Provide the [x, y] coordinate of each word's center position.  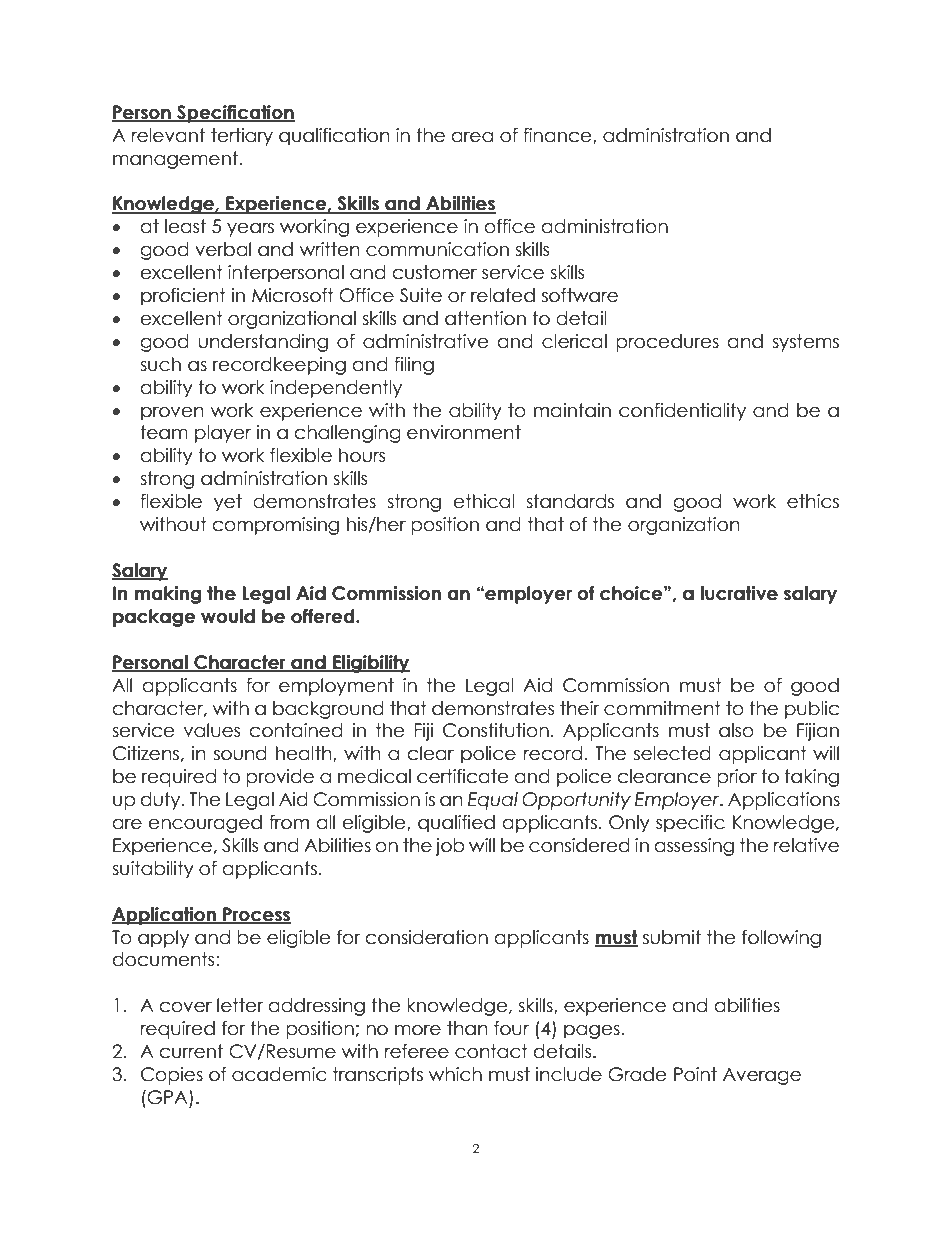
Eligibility [370, 664]
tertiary [242, 137]
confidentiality [682, 412]
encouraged [205, 824]
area [472, 137]
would [228, 616]
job [450, 847]
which [455, 1074]
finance [558, 136]
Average [762, 1076]
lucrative [739, 593]
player [223, 434]
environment [464, 432]
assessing [694, 847]
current [191, 1051]
